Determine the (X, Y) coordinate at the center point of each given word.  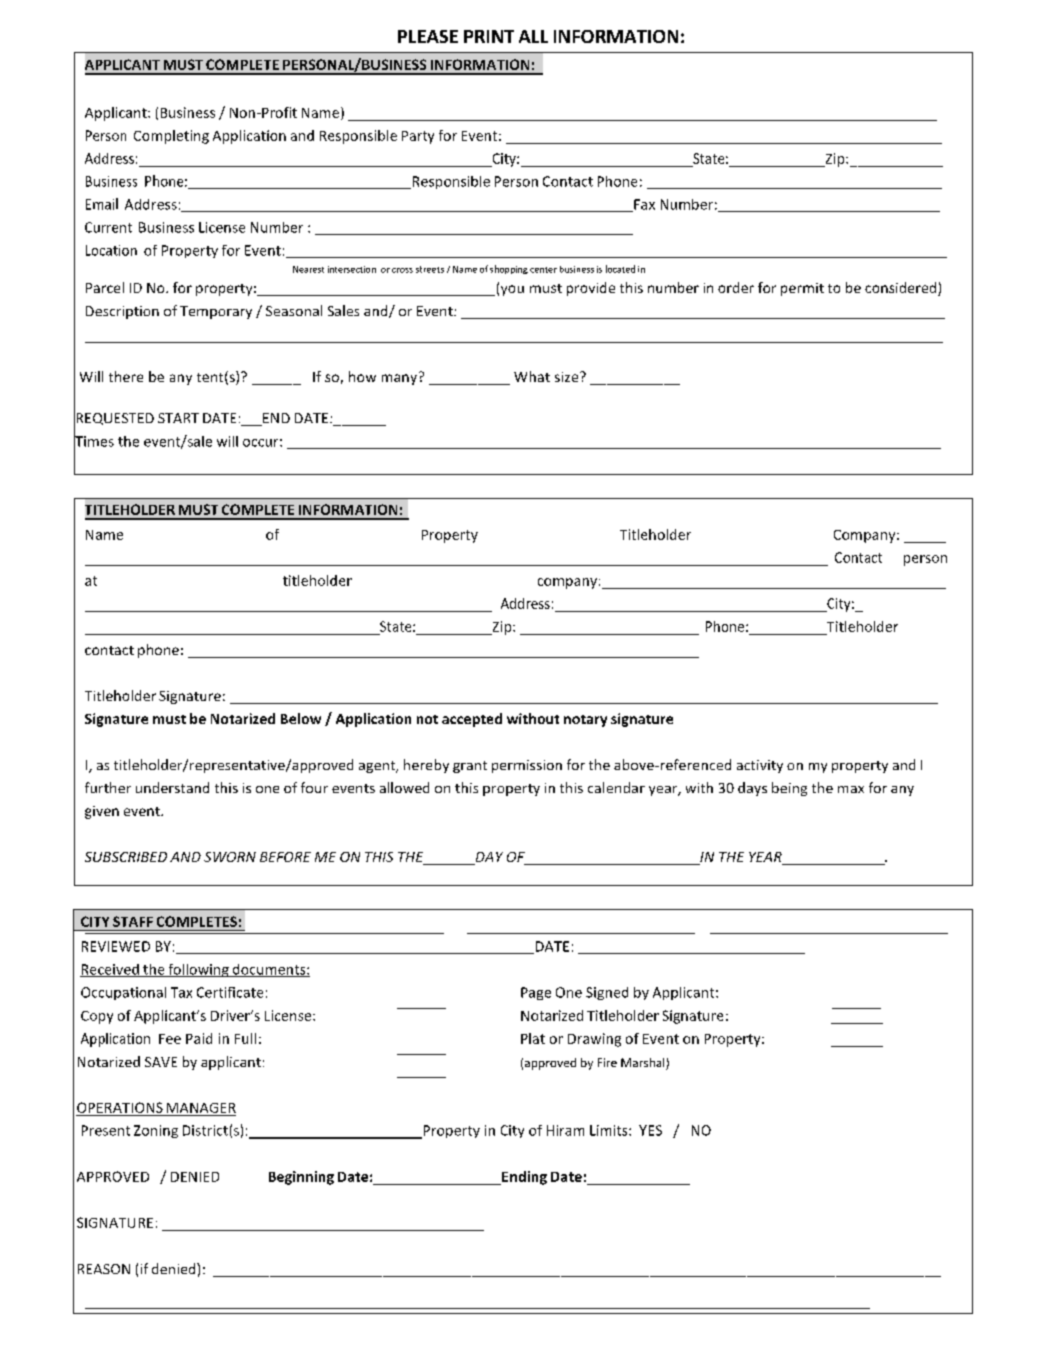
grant (470, 767)
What (532, 376)
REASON (104, 1269)
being (789, 789)
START (178, 418)
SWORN (230, 857)
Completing (171, 137)
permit (802, 289)
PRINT (489, 36)
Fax (643, 205)
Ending (523, 1178)
